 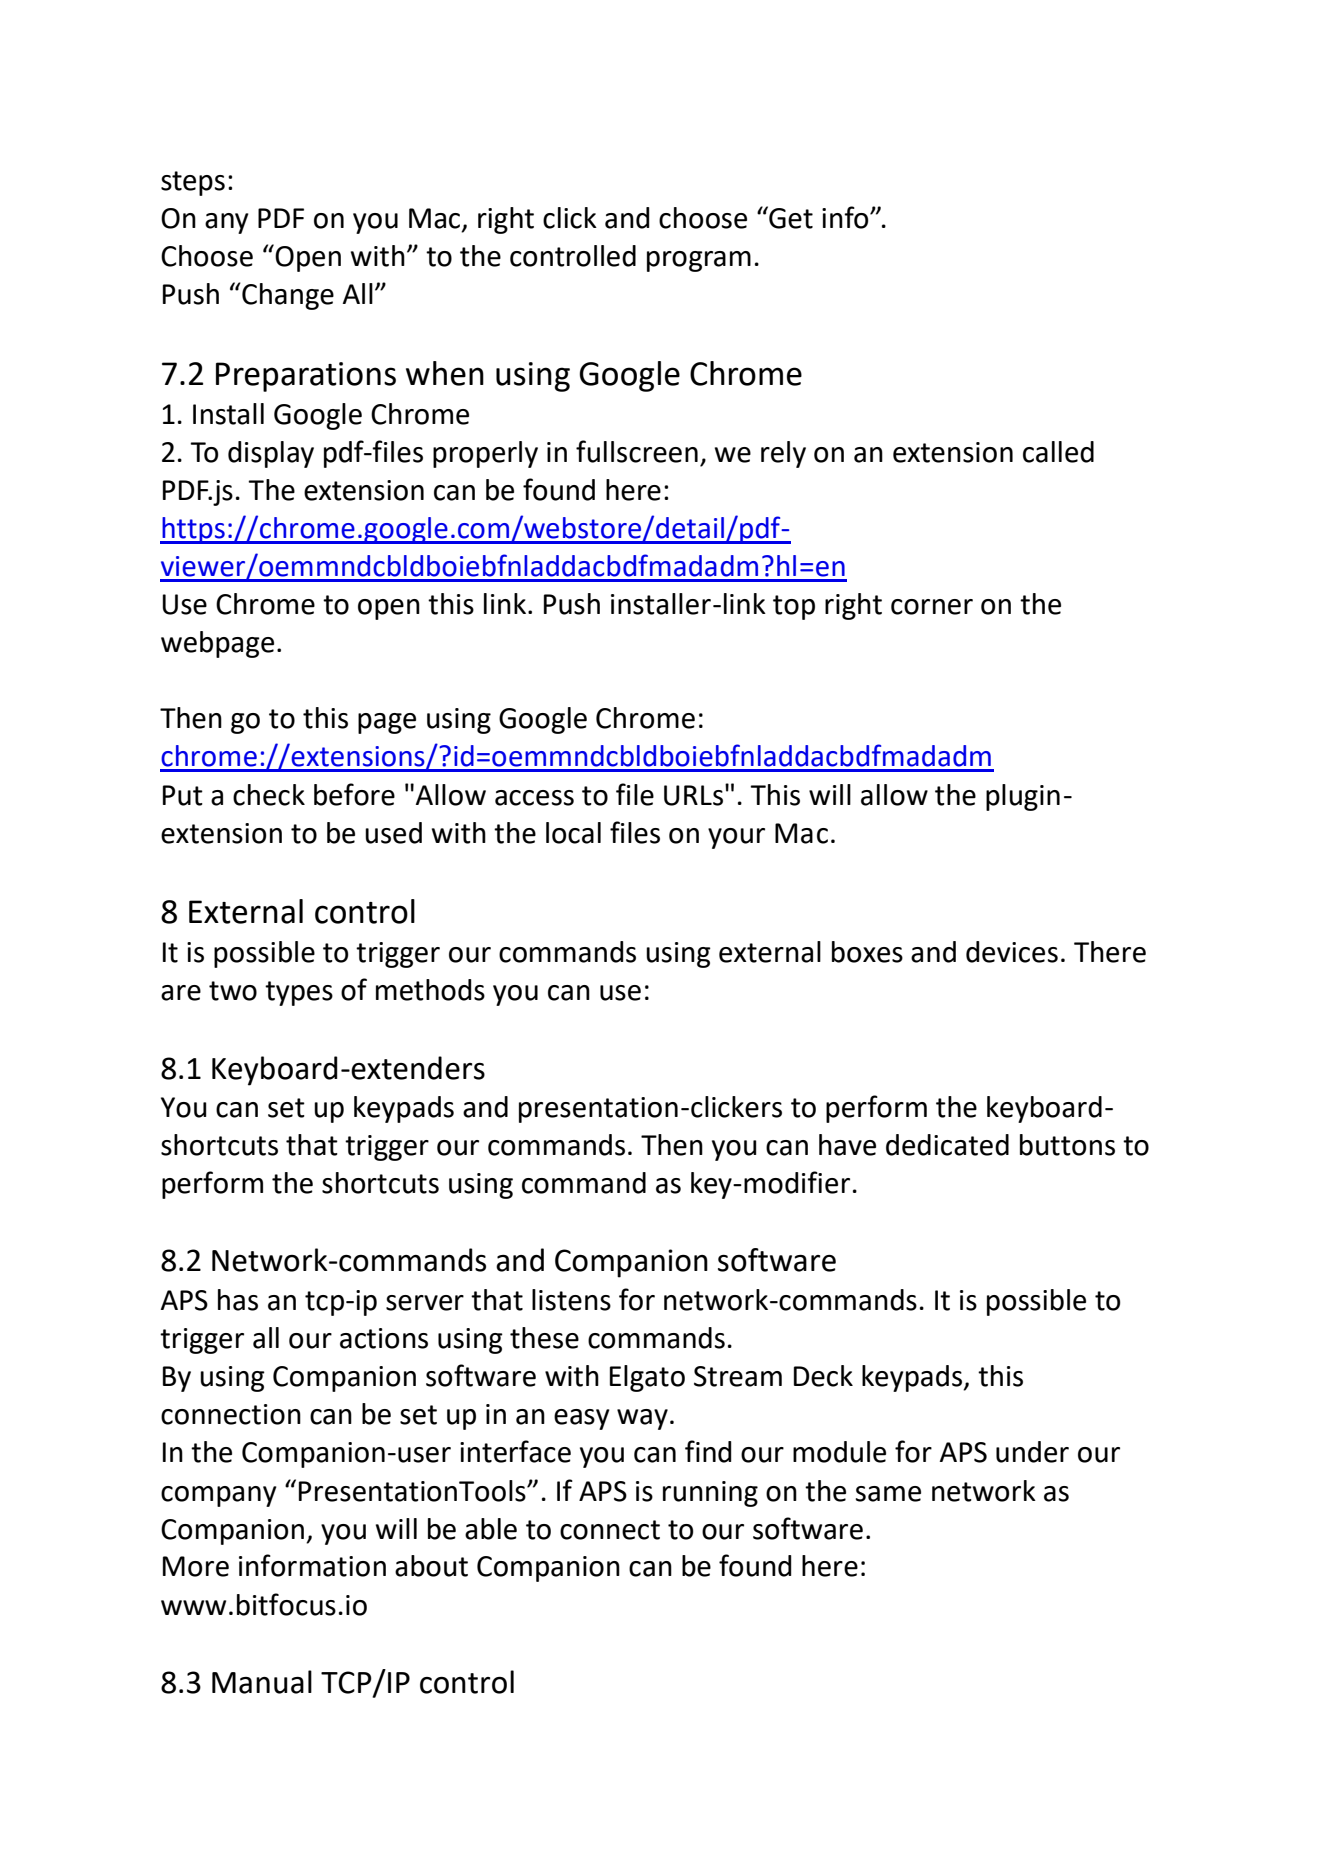 I want to click on devices, so click(x=1012, y=952).
